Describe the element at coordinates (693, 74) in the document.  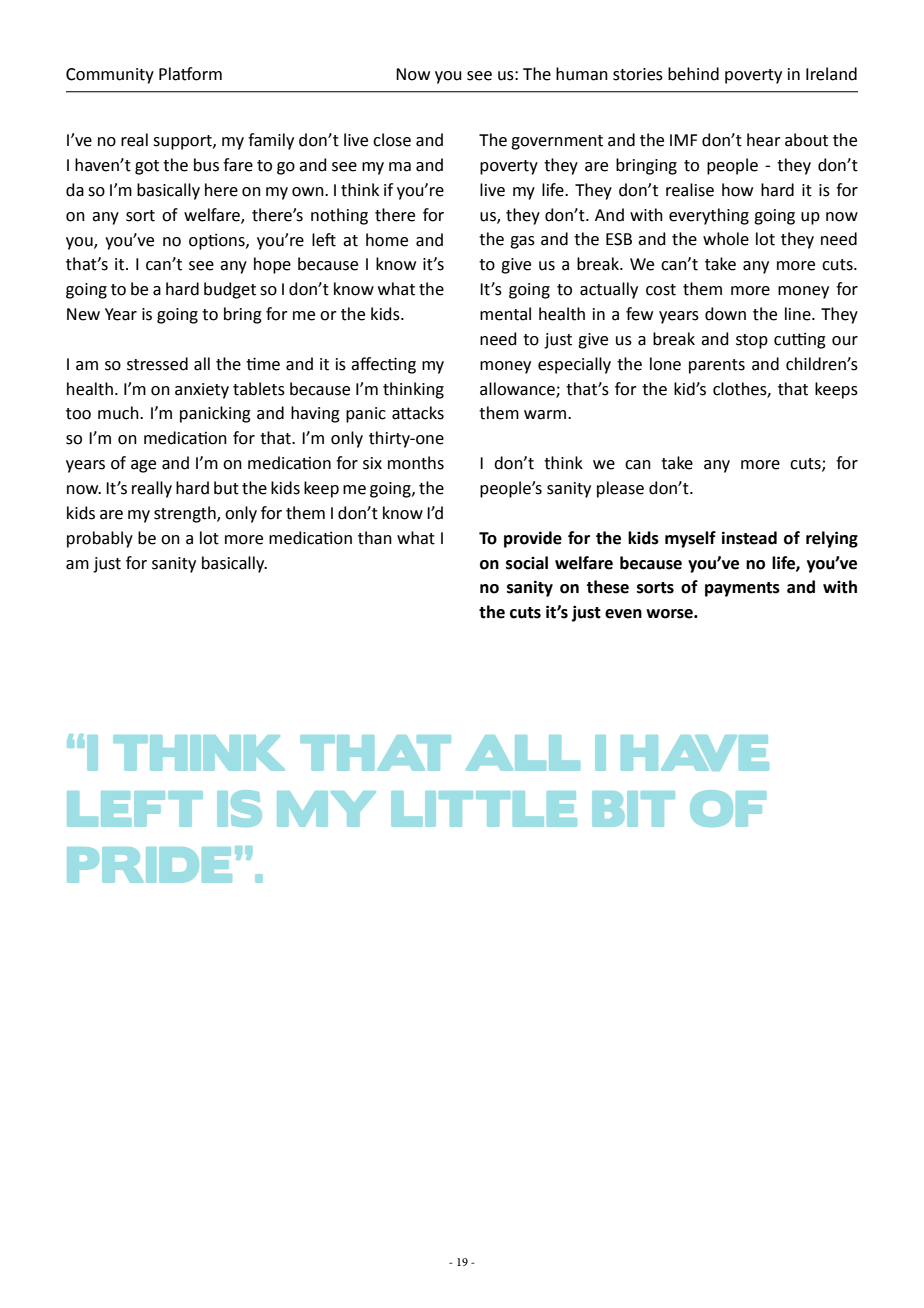
I see `behind` at that location.
